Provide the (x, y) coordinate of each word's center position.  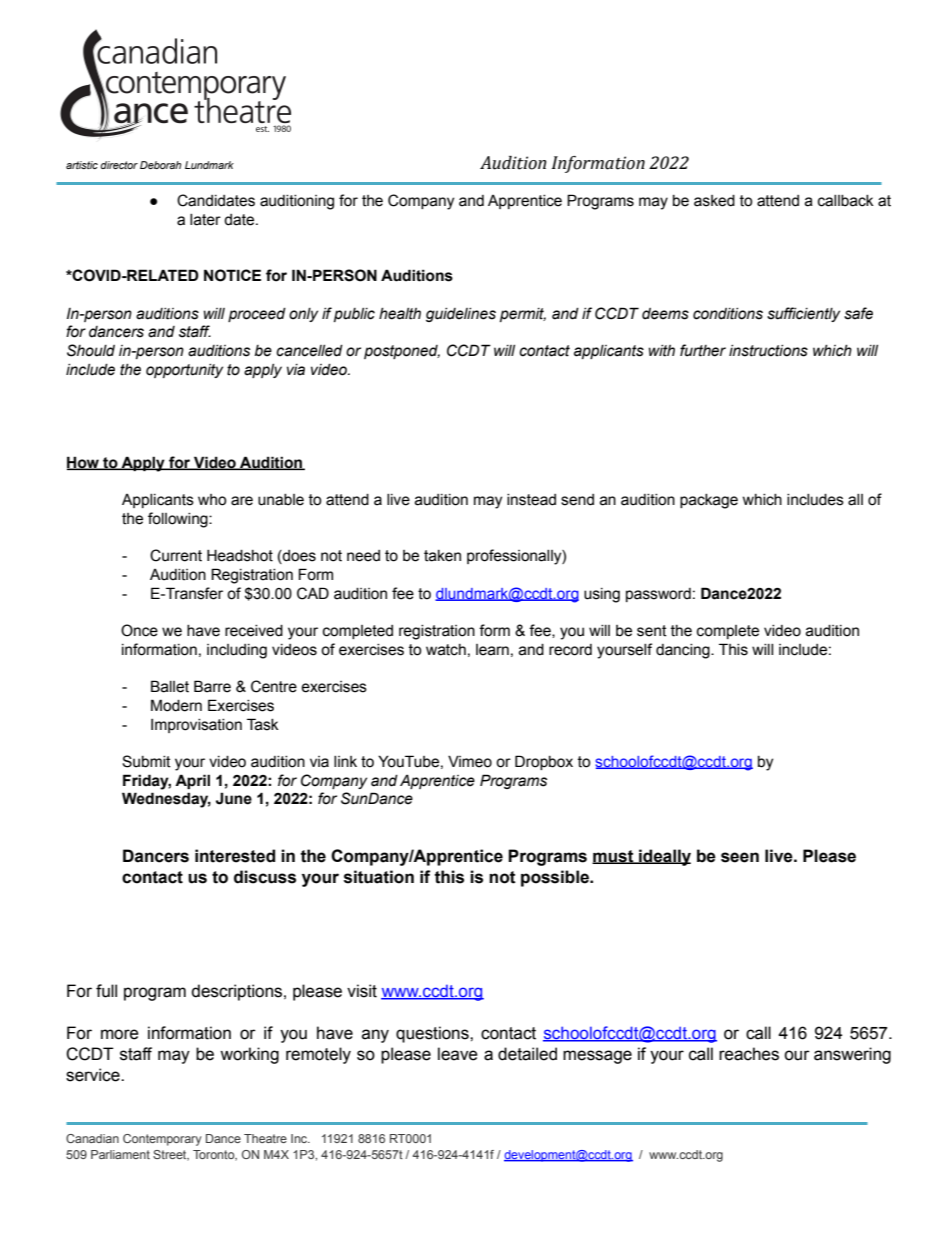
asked (714, 201)
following (179, 520)
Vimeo (470, 762)
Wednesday (166, 800)
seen (740, 857)
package (709, 501)
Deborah (161, 165)
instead (531, 500)
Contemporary (162, 1140)
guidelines (461, 315)
